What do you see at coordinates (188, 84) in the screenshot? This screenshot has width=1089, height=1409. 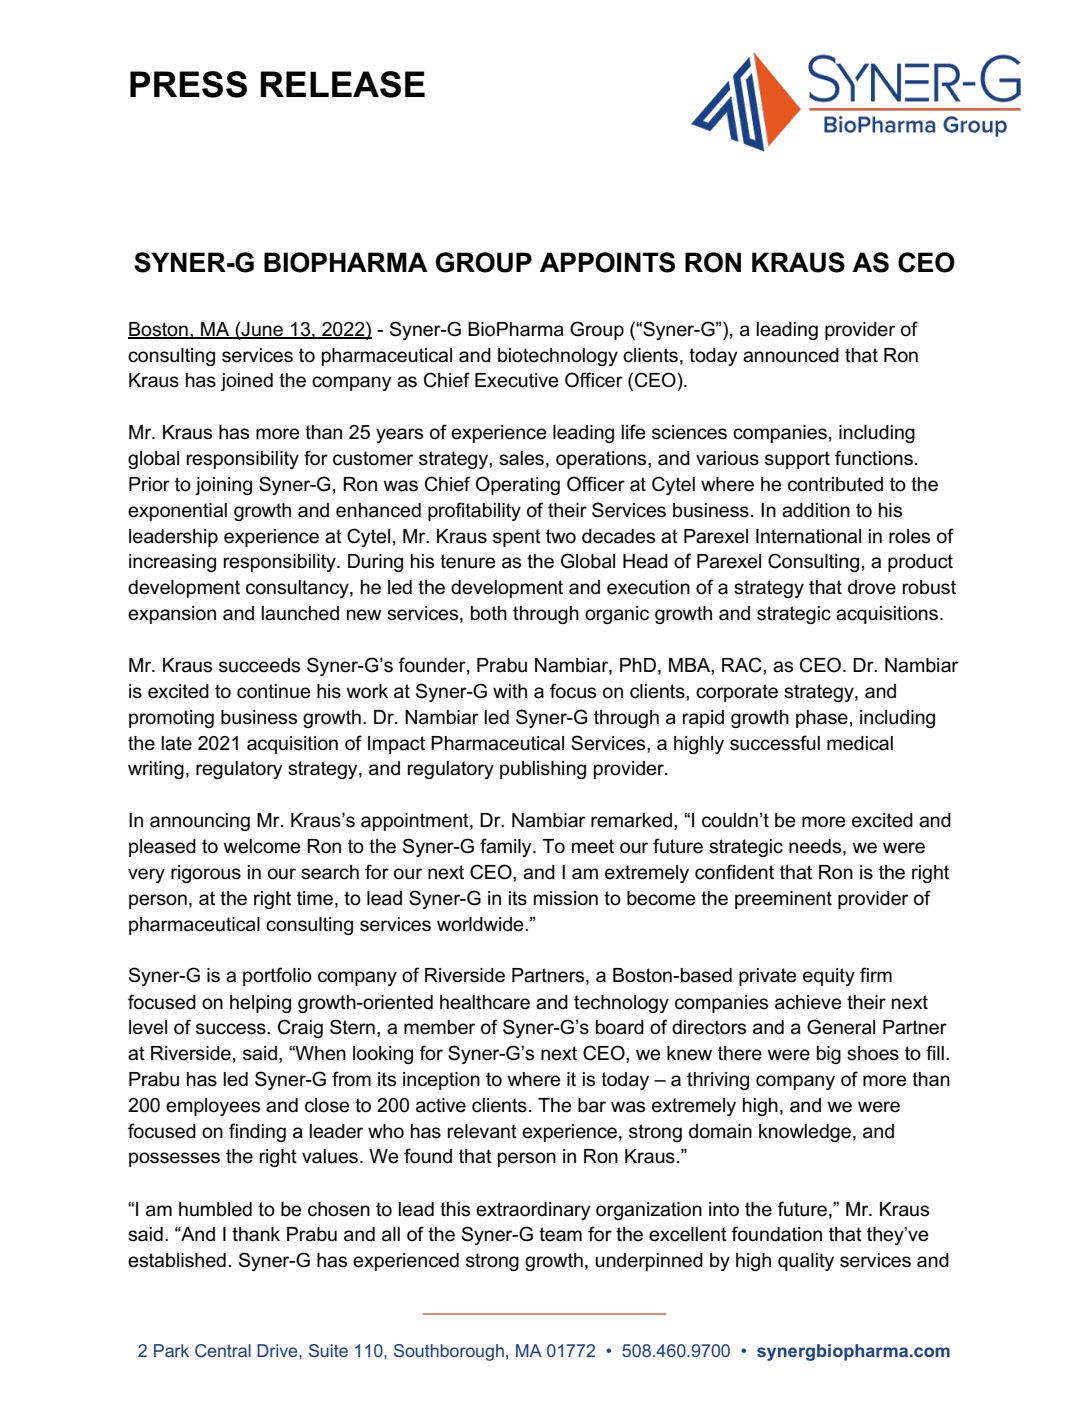 I see `PRESS` at bounding box center [188, 84].
